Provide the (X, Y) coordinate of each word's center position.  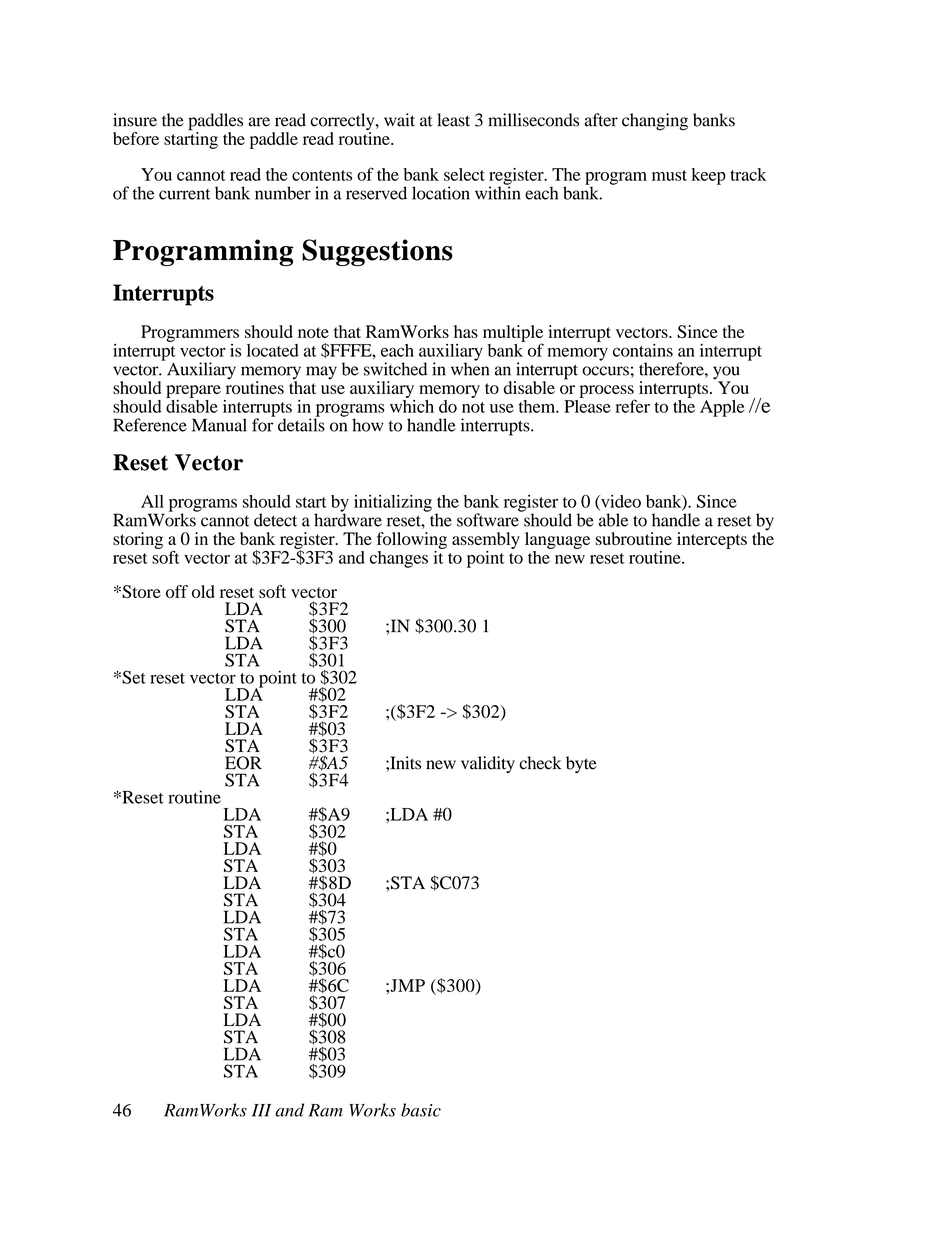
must (669, 175)
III (261, 1110)
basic (421, 1110)
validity (488, 764)
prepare (193, 391)
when (470, 368)
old (203, 591)
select (464, 174)
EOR (243, 763)
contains (643, 350)
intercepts (712, 540)
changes (399, 559)
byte (581, 764)
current (184, 194)
